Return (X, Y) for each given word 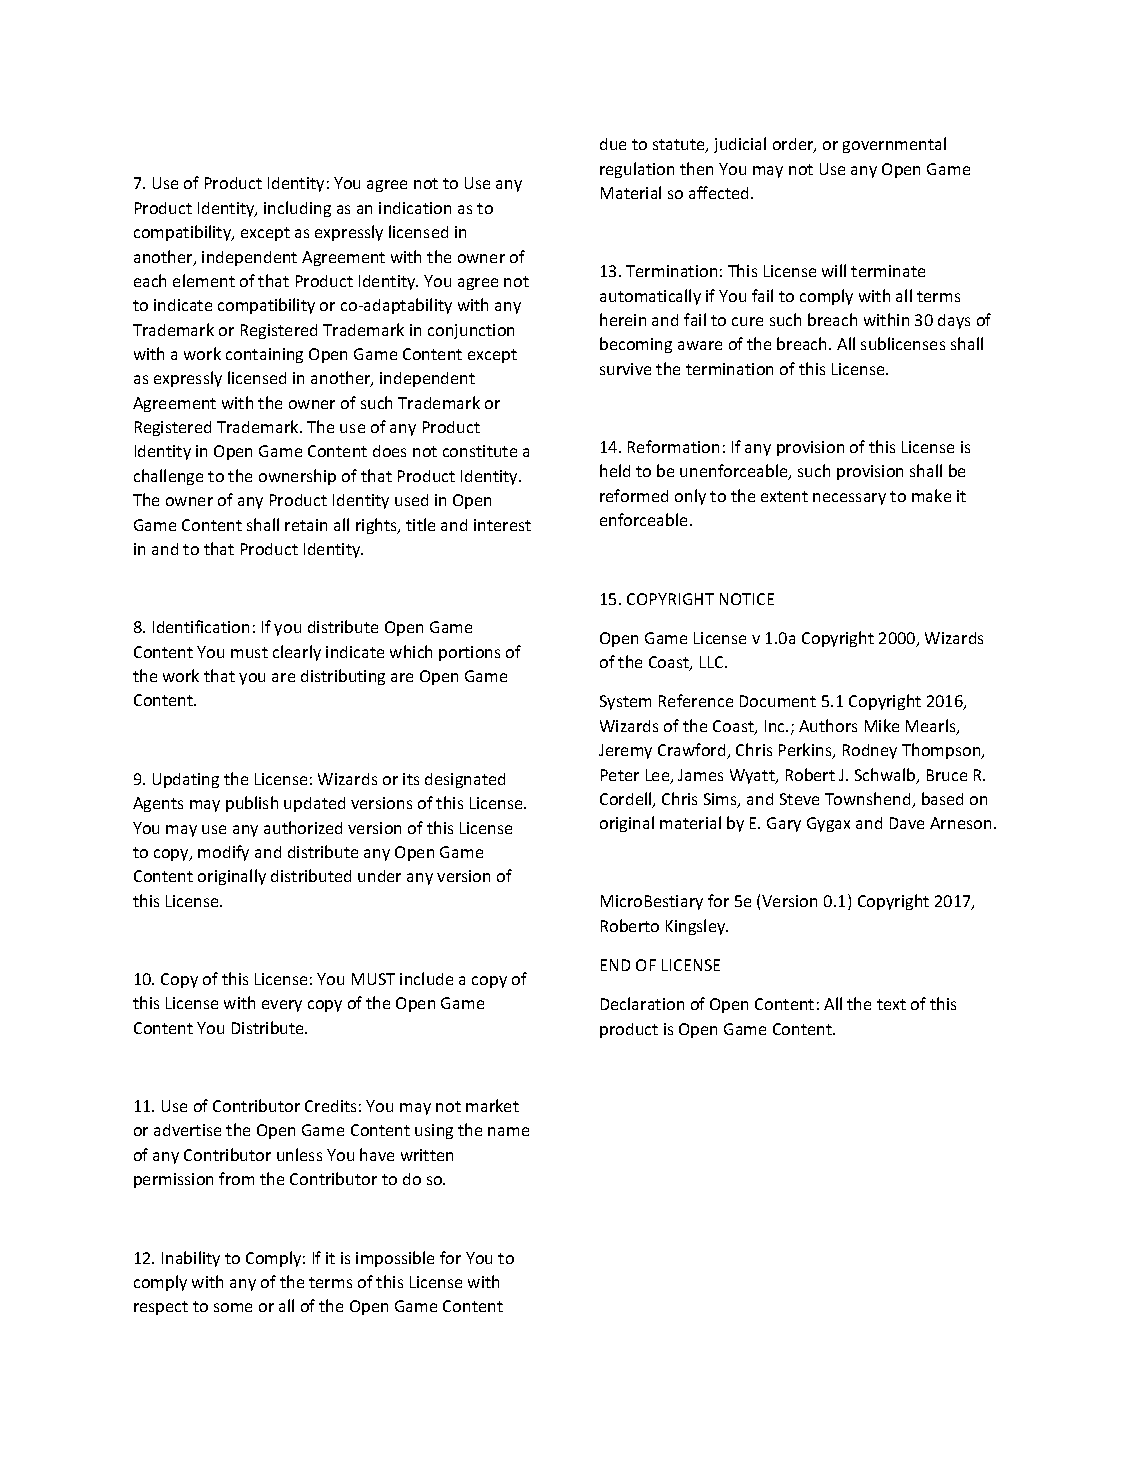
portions (469, 653)
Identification (201, 626)
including (297, 209)
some (233, 1307)
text (891, 1004)
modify (223, 853)
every (282, 1006)
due (613, 144)
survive (625, 369)
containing (264, 355)
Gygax (828, 824)
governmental (894, 145)
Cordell (627, 800)
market (492, 1105)
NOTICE (747, 599)
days (954, 321)
